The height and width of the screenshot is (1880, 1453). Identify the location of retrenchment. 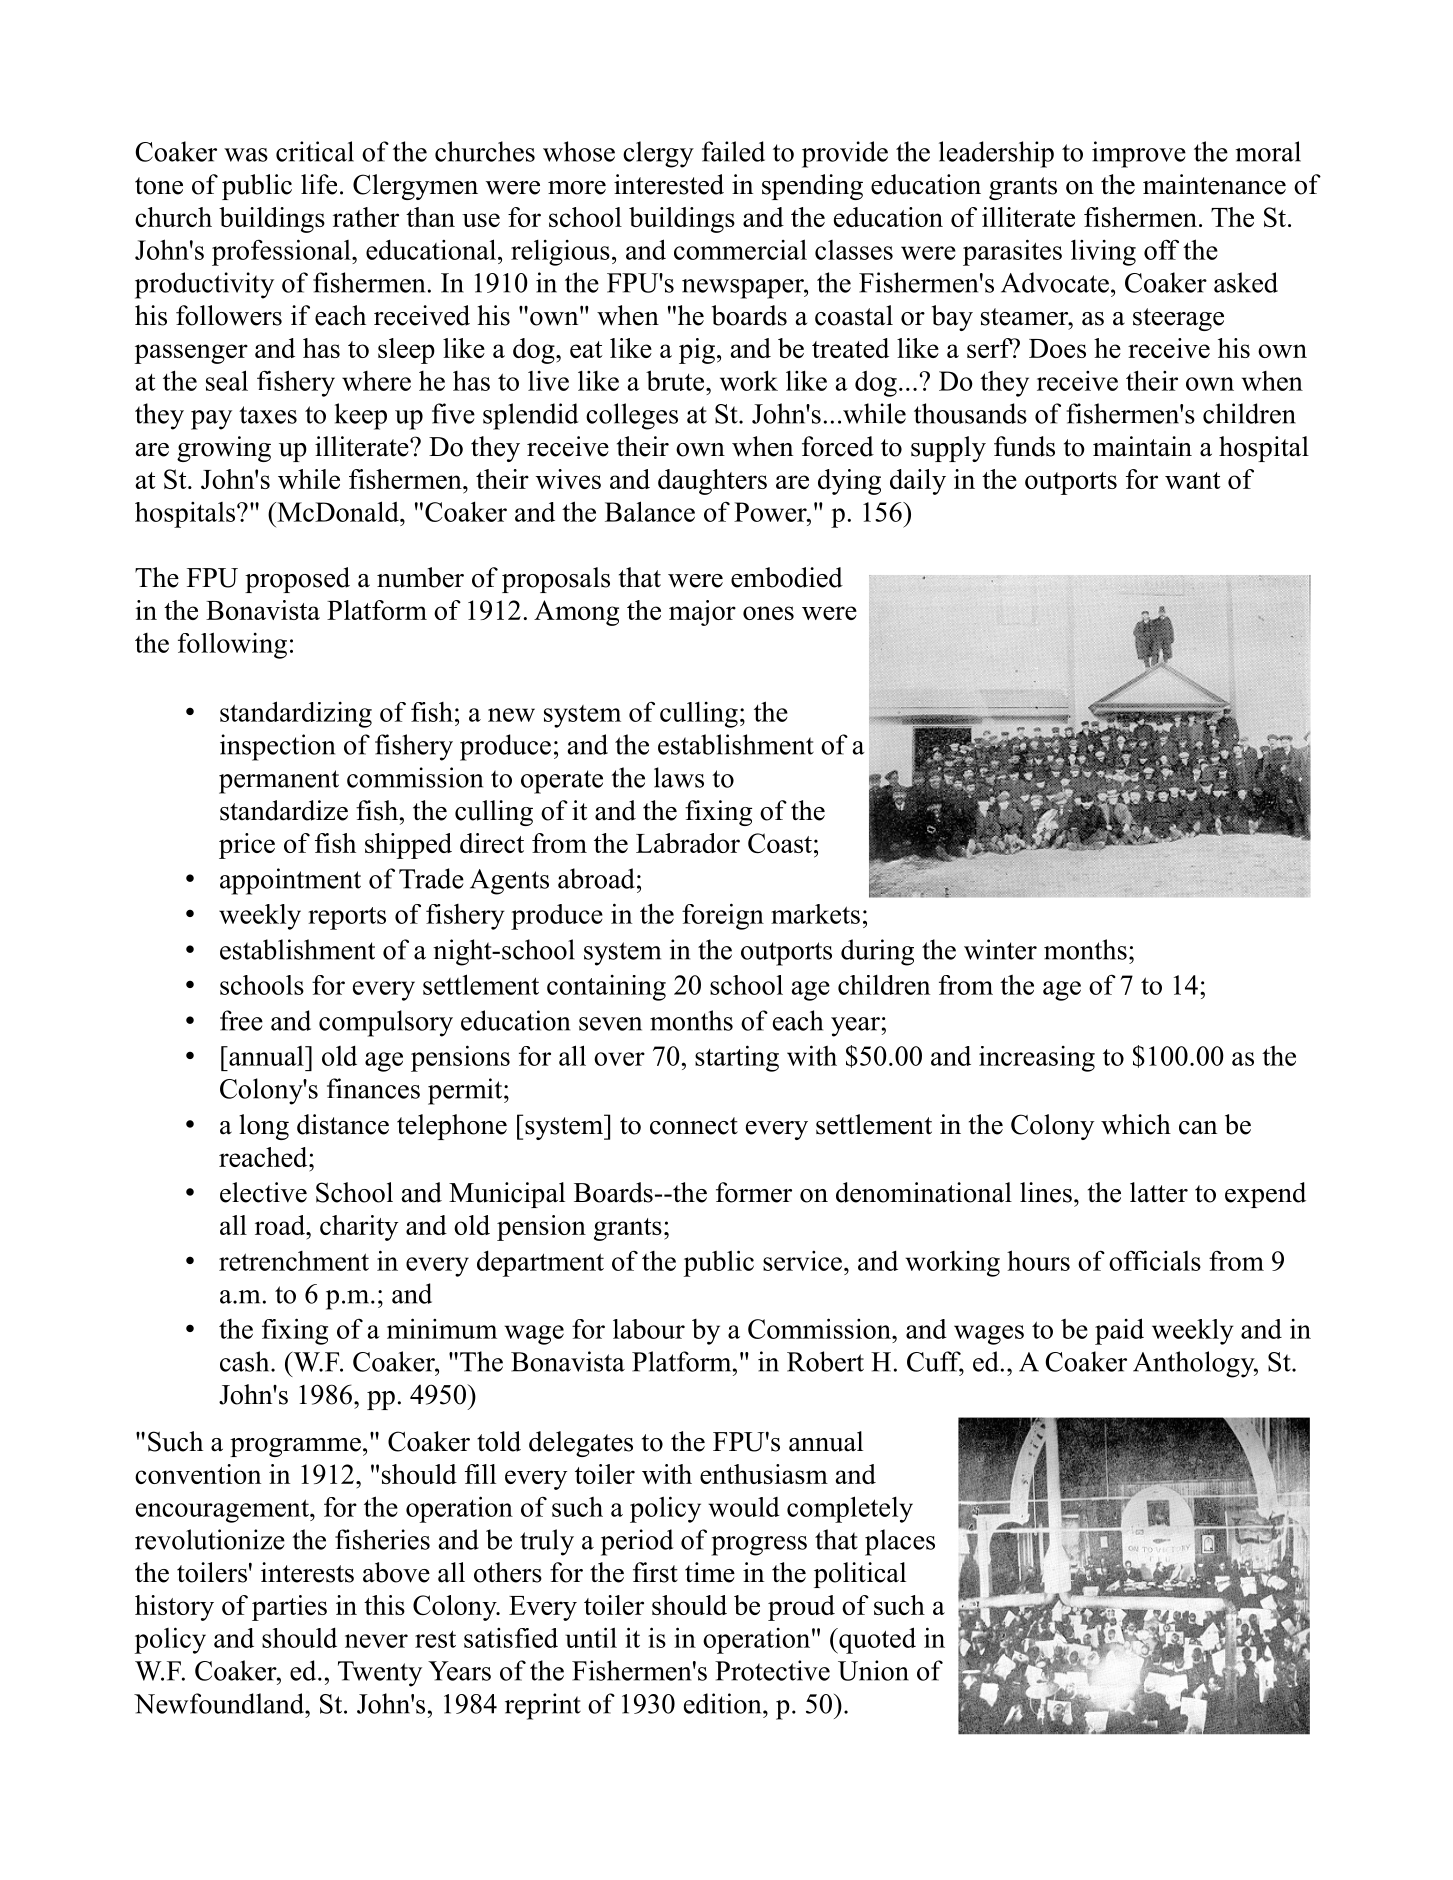
(294, 1261).
